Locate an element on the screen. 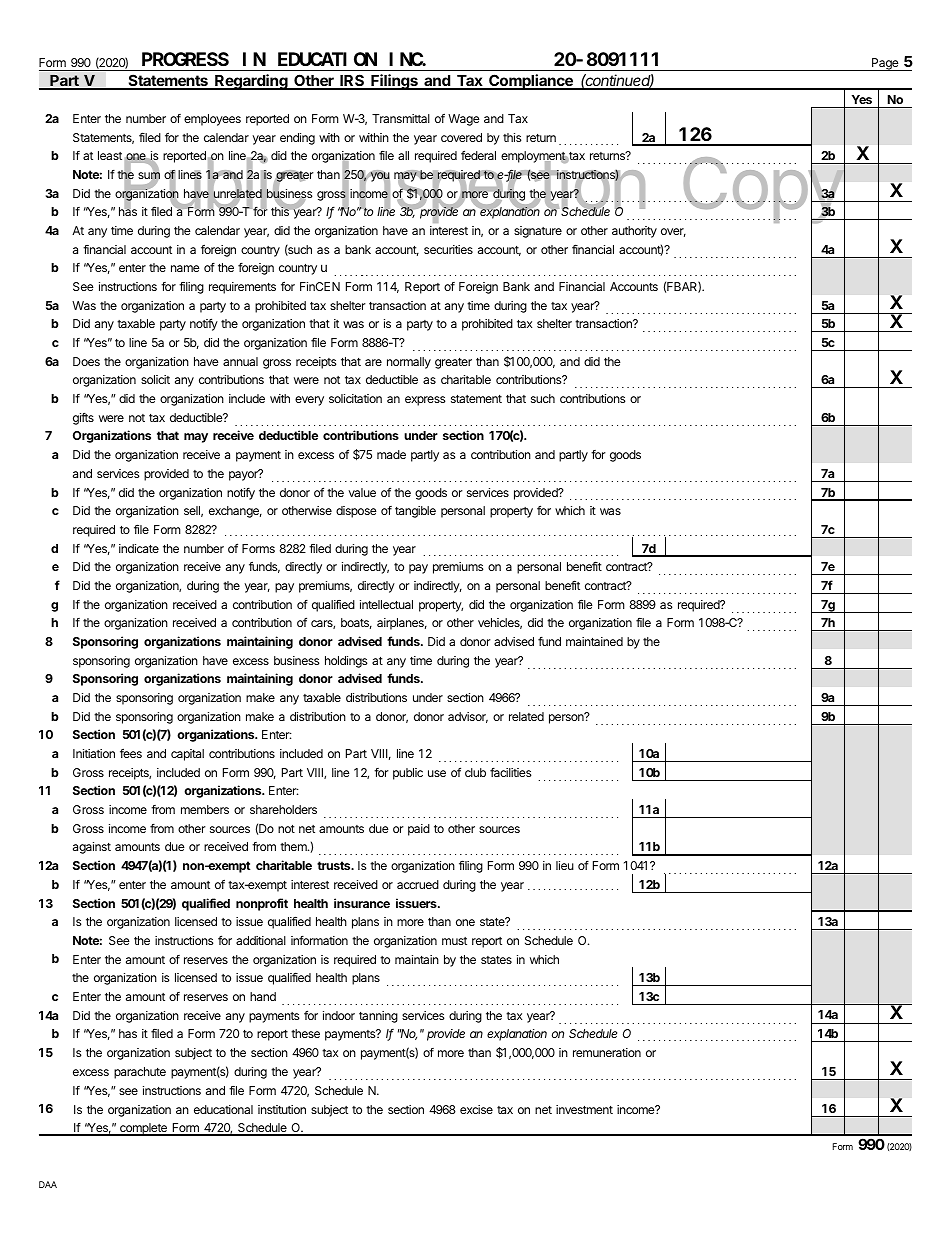 The height and width of the screenshot is (1233, 952). employees is located at coordinates (212, 120).
